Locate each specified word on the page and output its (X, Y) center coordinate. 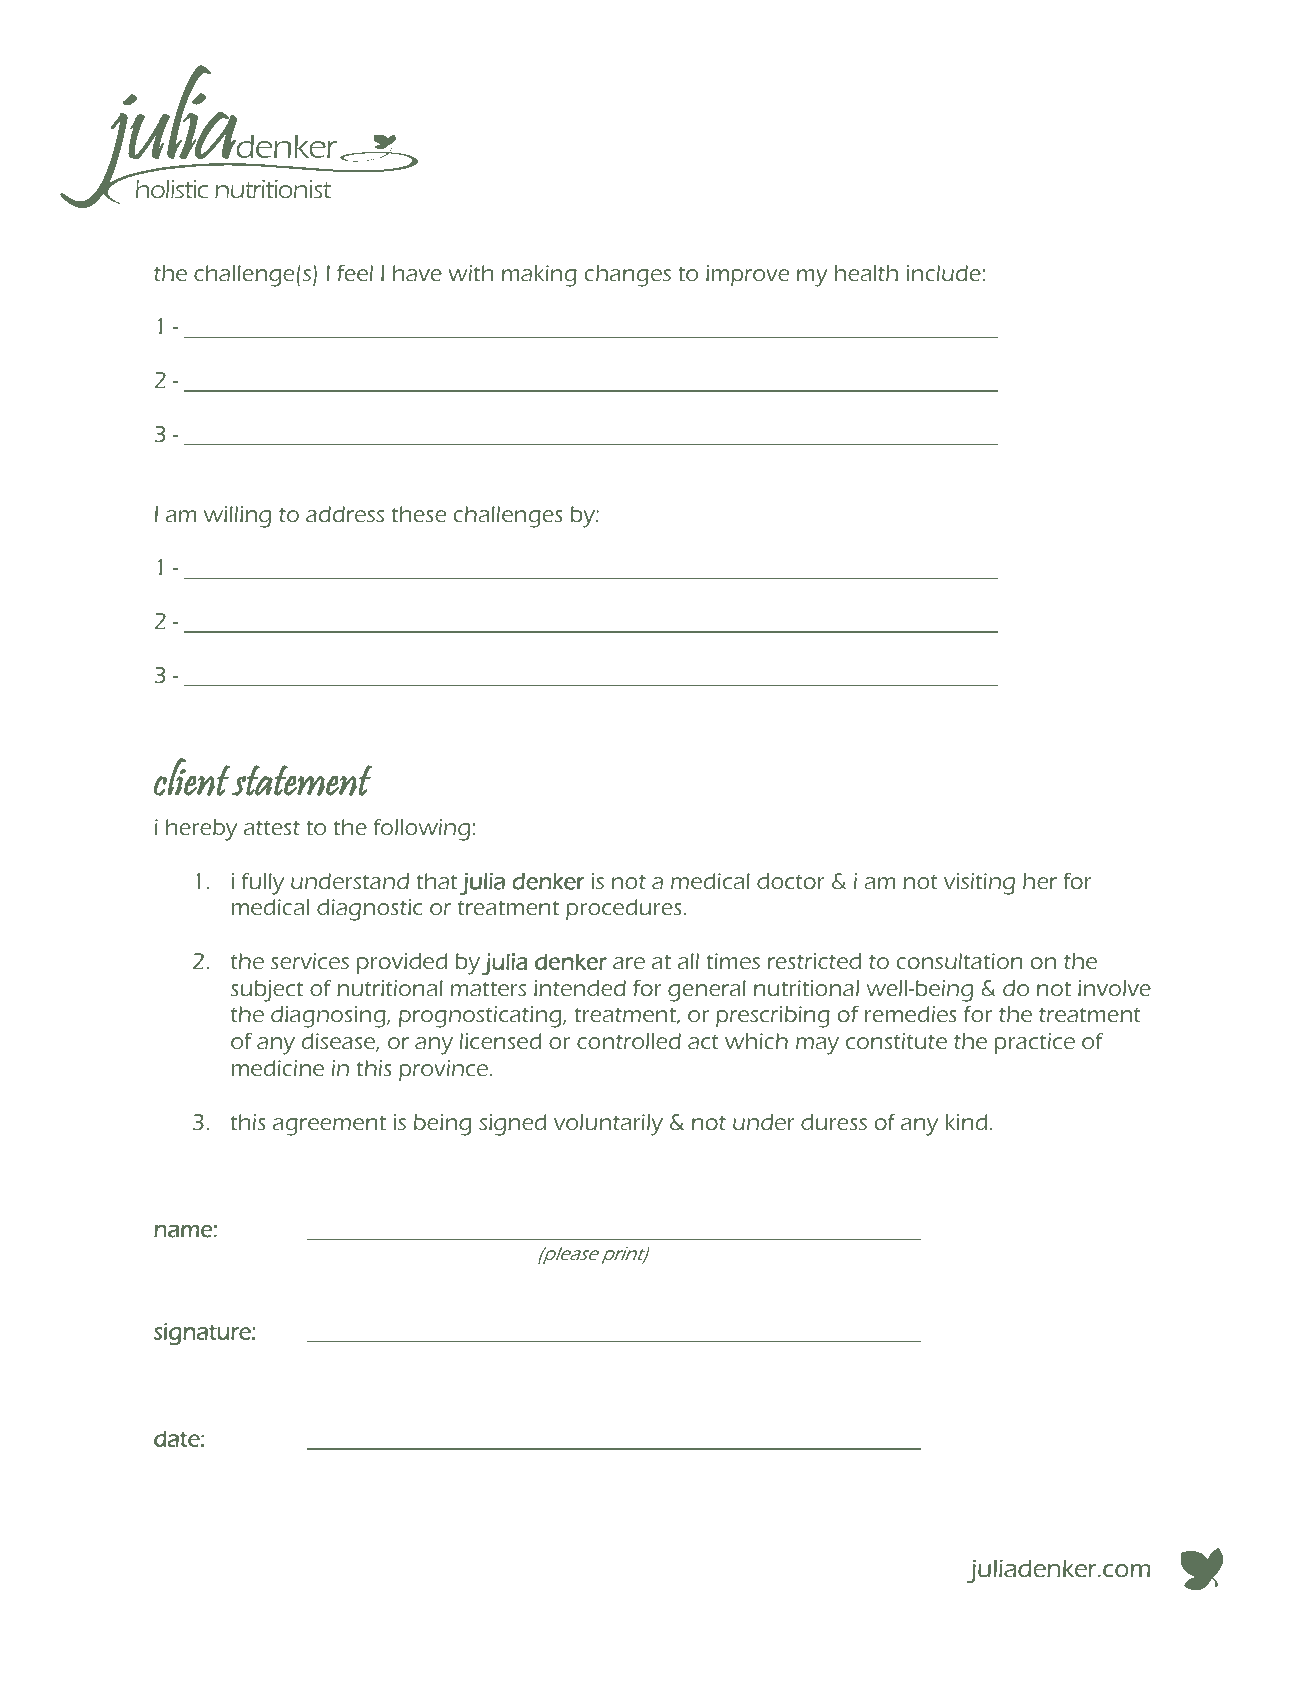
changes (628, 276)
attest (272, 828)
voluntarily (608, 1125)
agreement (329, 1126)
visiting (979, 884)
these (419, 514)
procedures (624, 909)
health (866, 273)
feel (355, 273)
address (345, 514)
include (944, 273)
